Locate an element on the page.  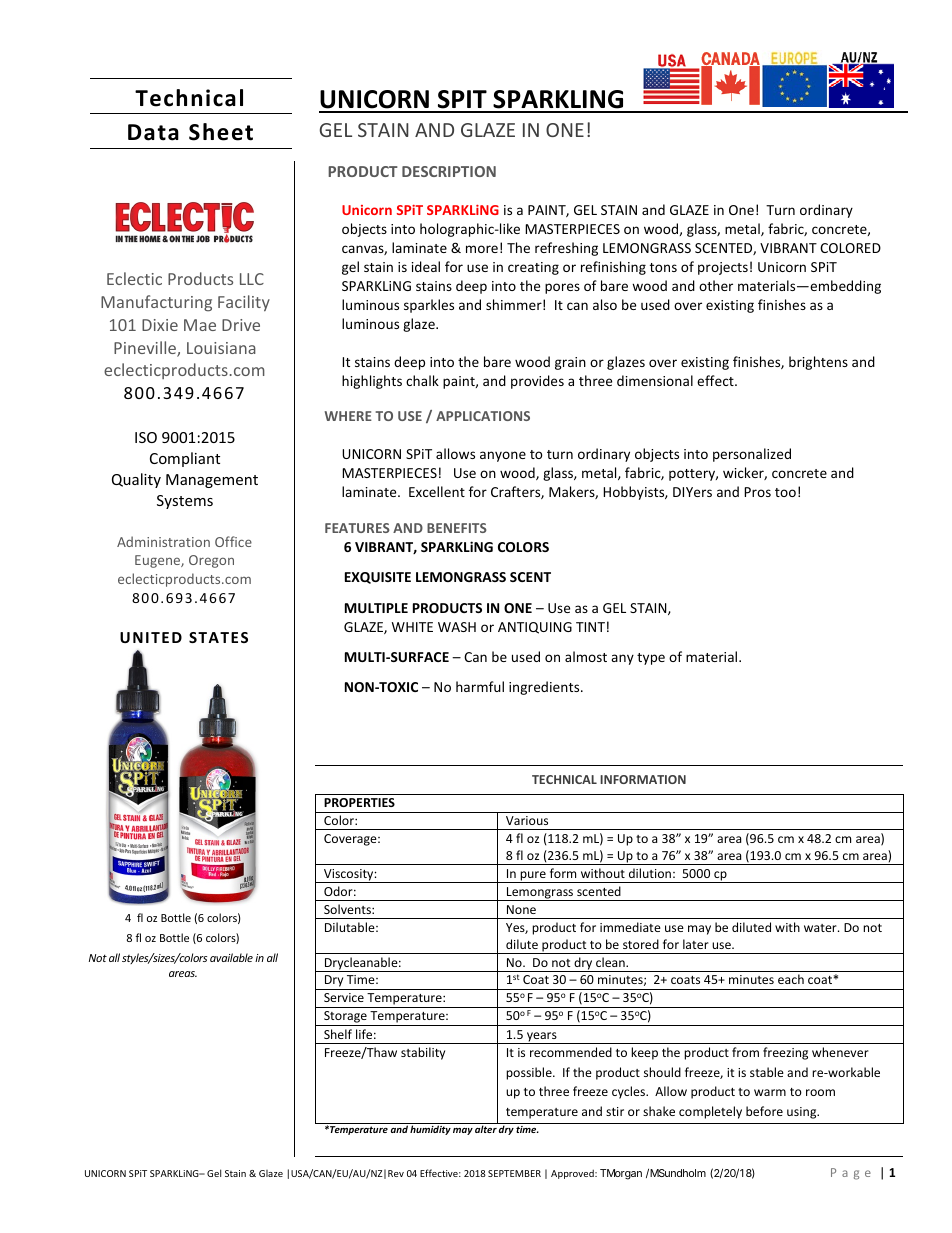
Storage is located at coordinates (345, 1018).
